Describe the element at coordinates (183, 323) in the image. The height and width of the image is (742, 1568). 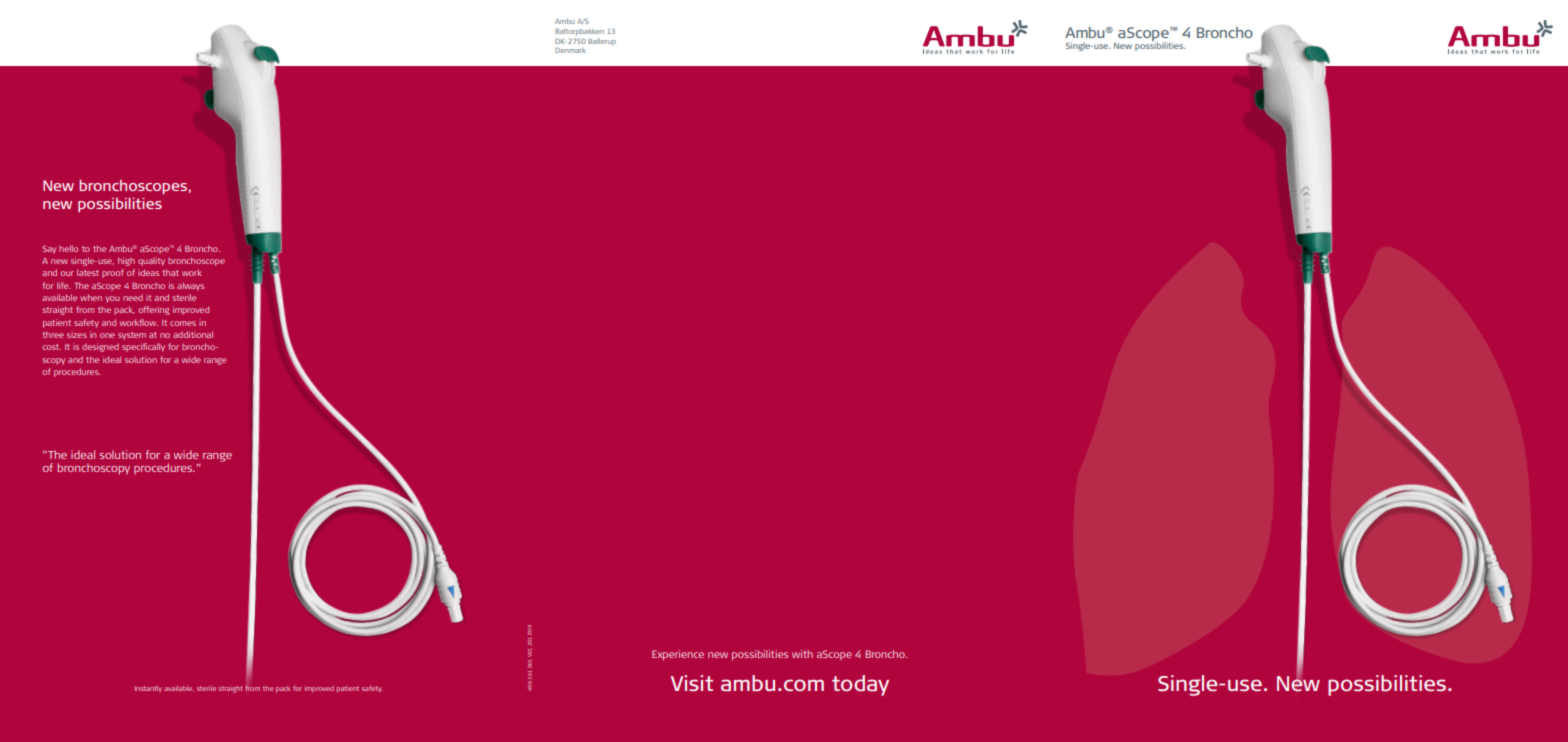
I see `comes` at that location.
